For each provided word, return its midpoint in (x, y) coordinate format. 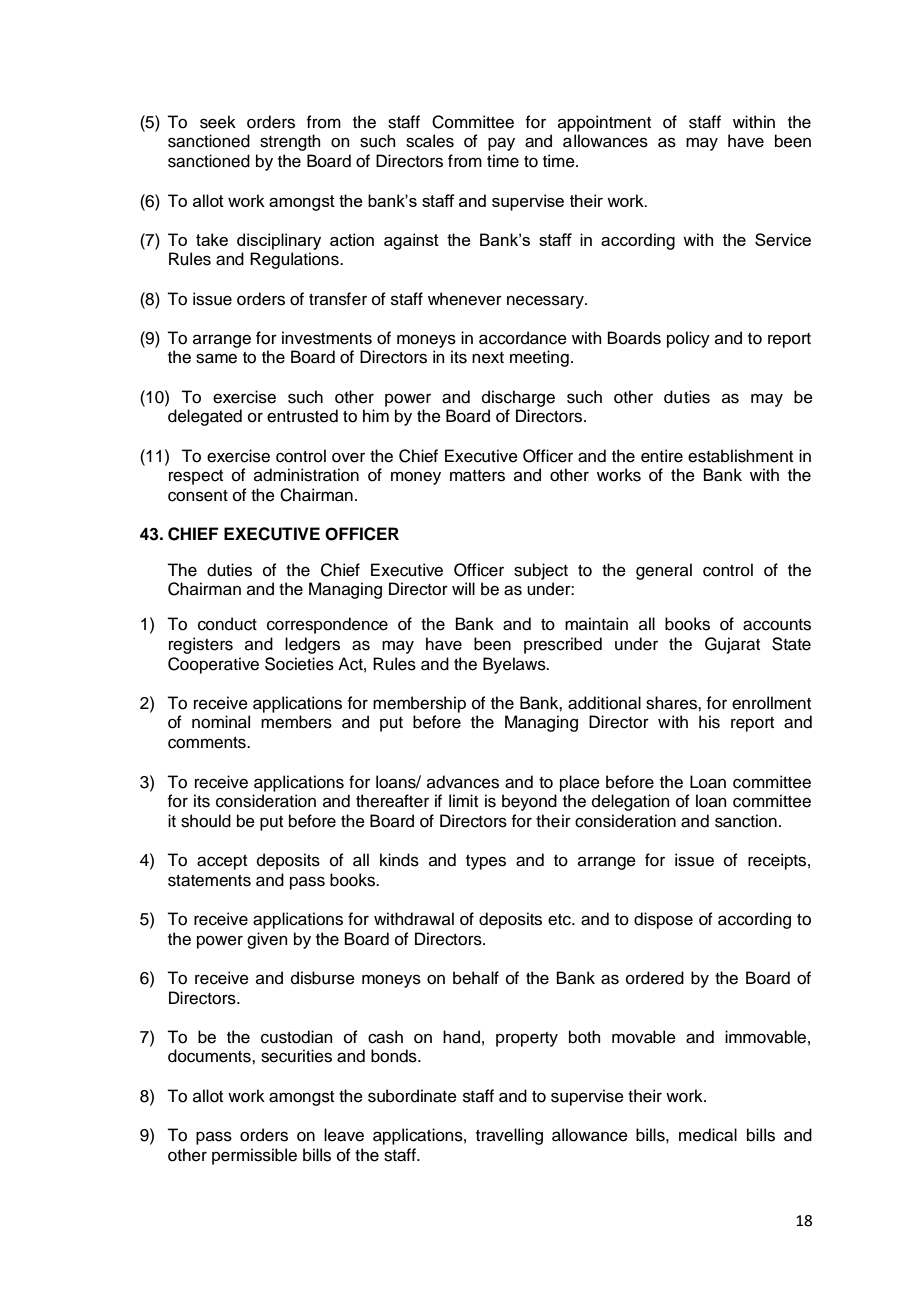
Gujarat (732, 645)
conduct (227, 624)
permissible (254, 1156)
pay (501, 144)
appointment (604, 123)
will (463, 588)
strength (290, 142)
